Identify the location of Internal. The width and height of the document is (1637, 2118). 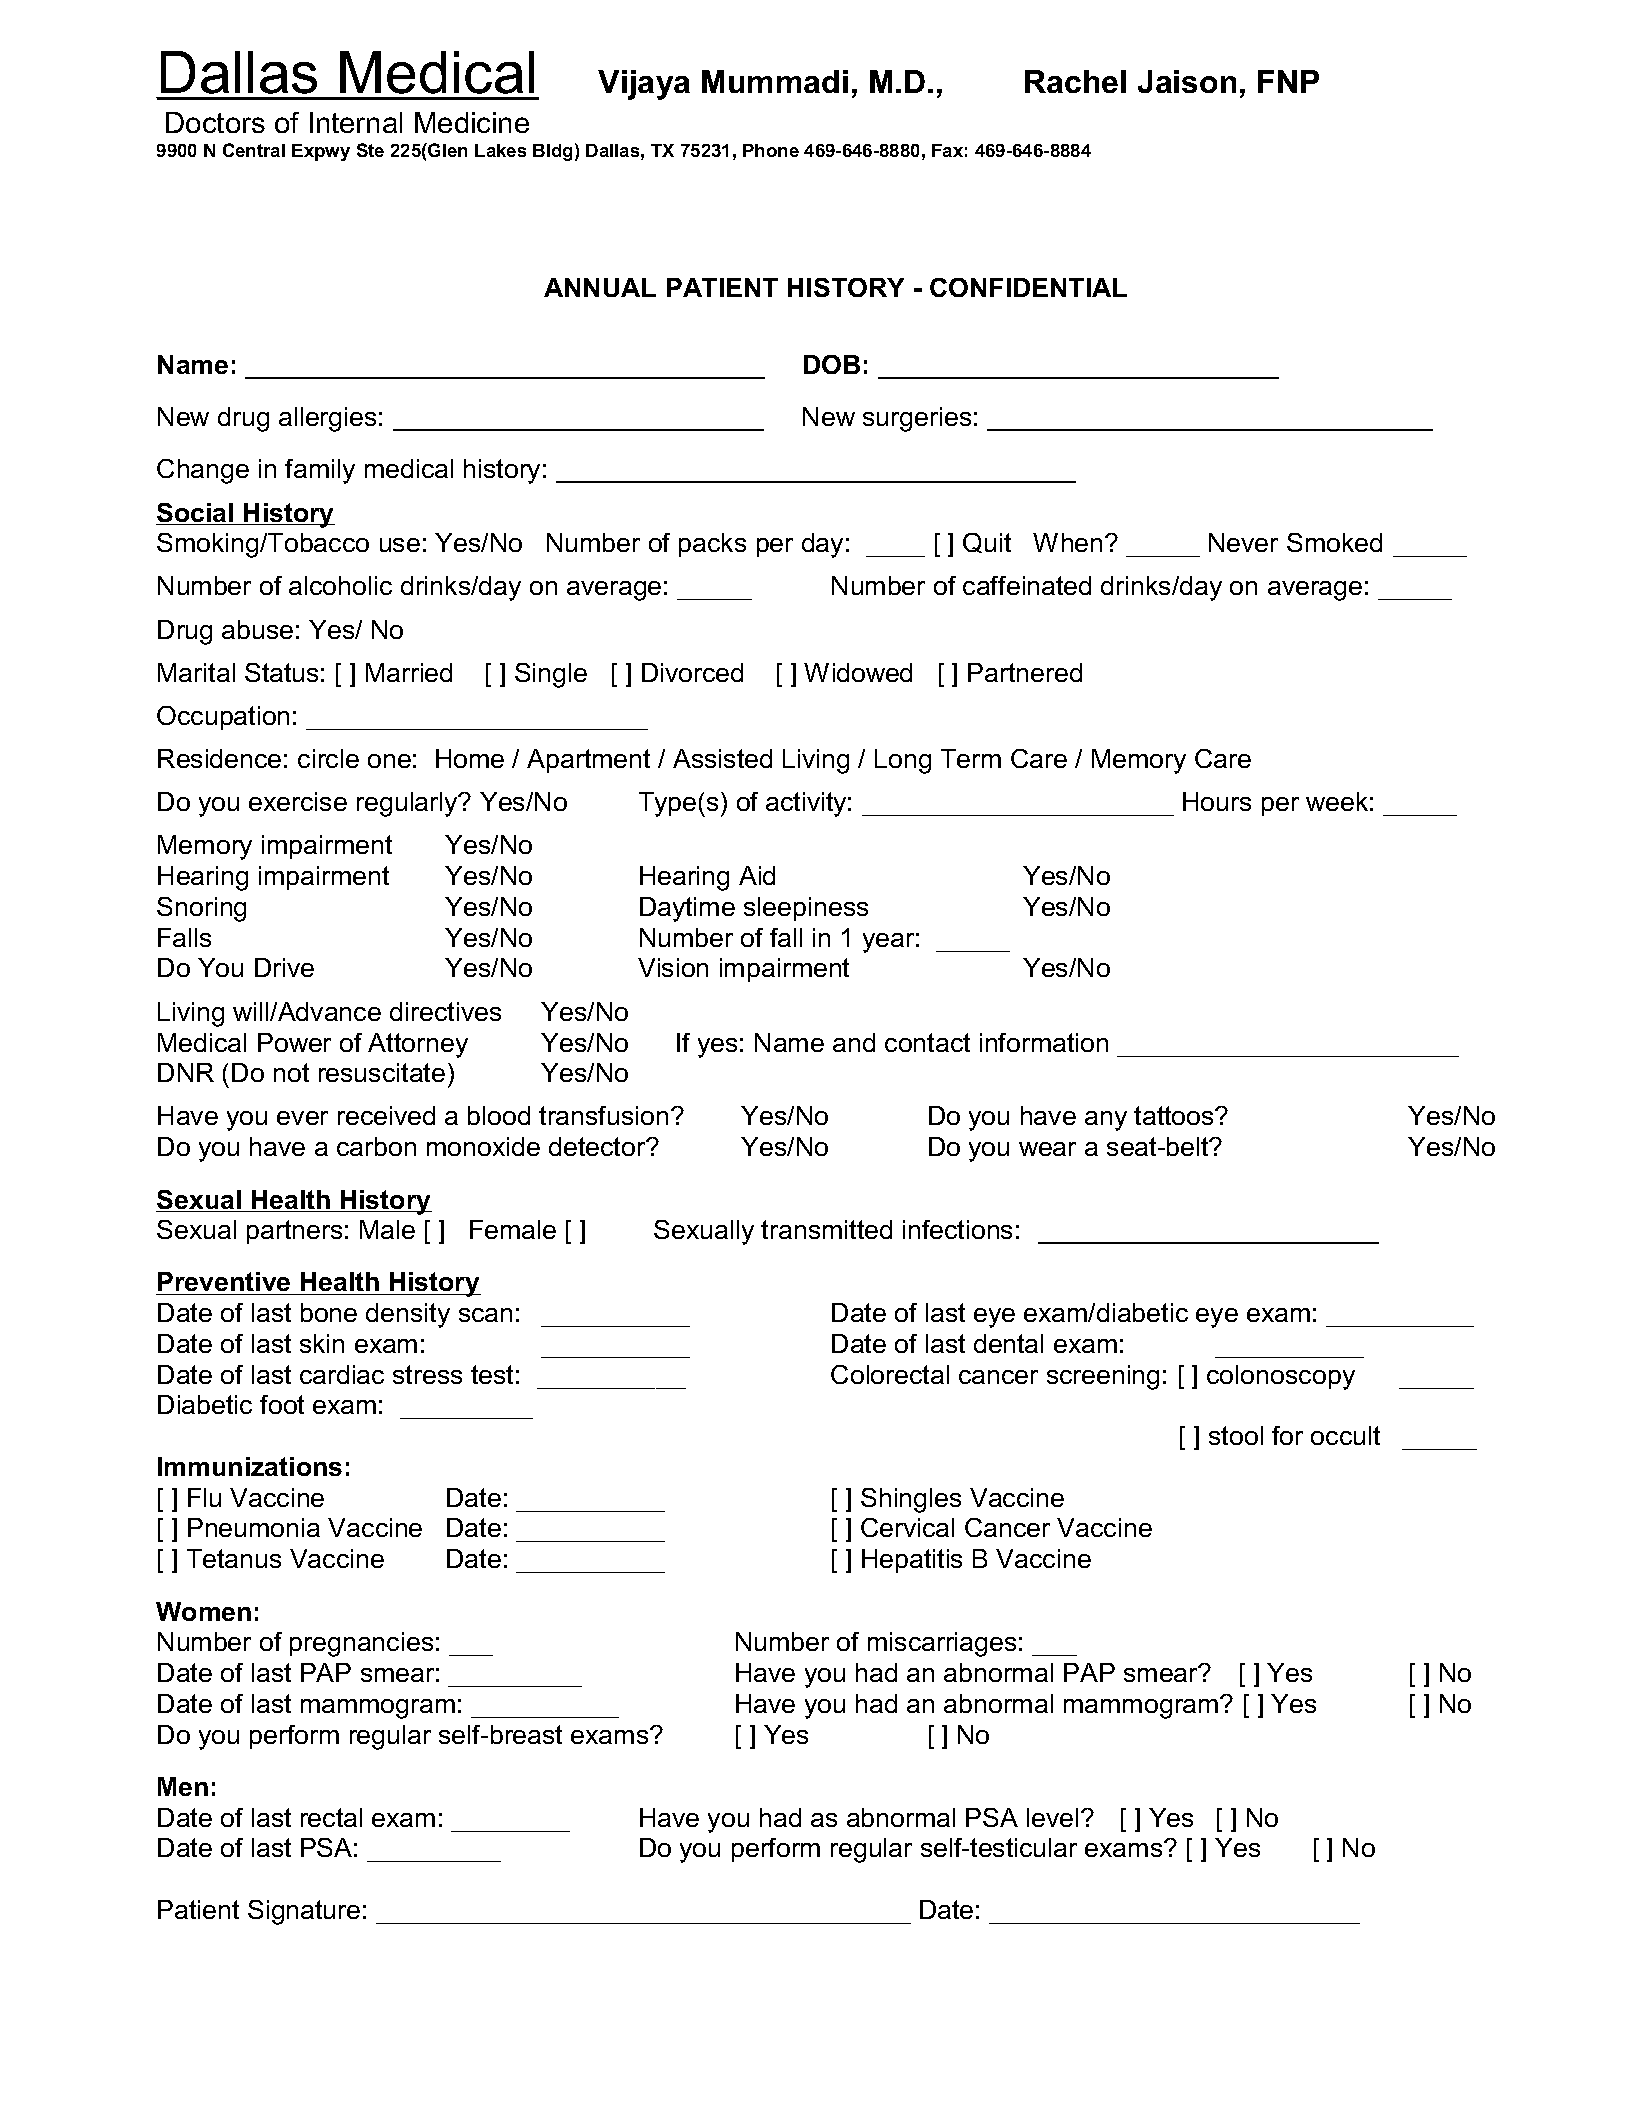
(356, 122).
